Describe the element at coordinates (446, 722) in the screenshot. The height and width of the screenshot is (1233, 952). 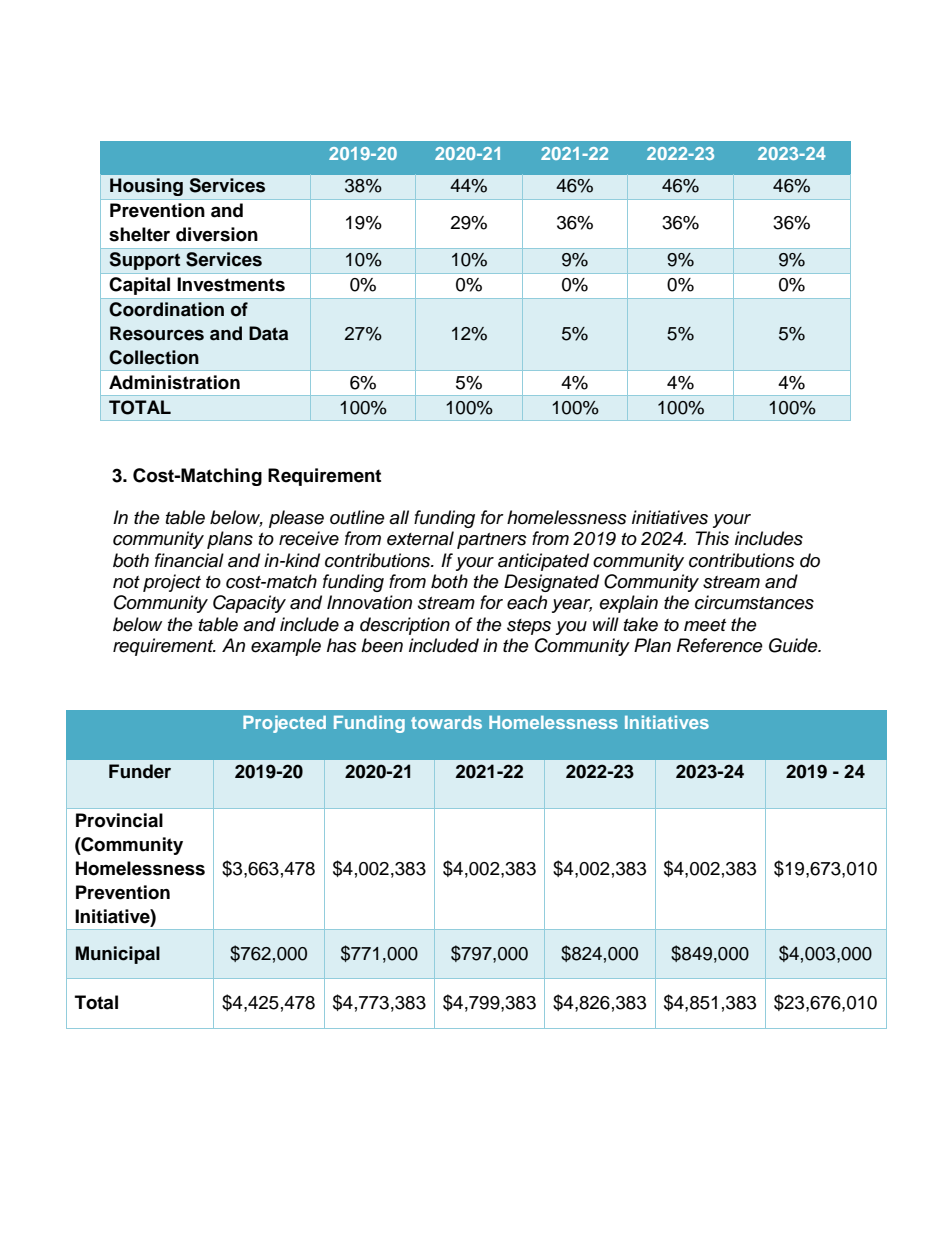
I see `towards` at that location.
